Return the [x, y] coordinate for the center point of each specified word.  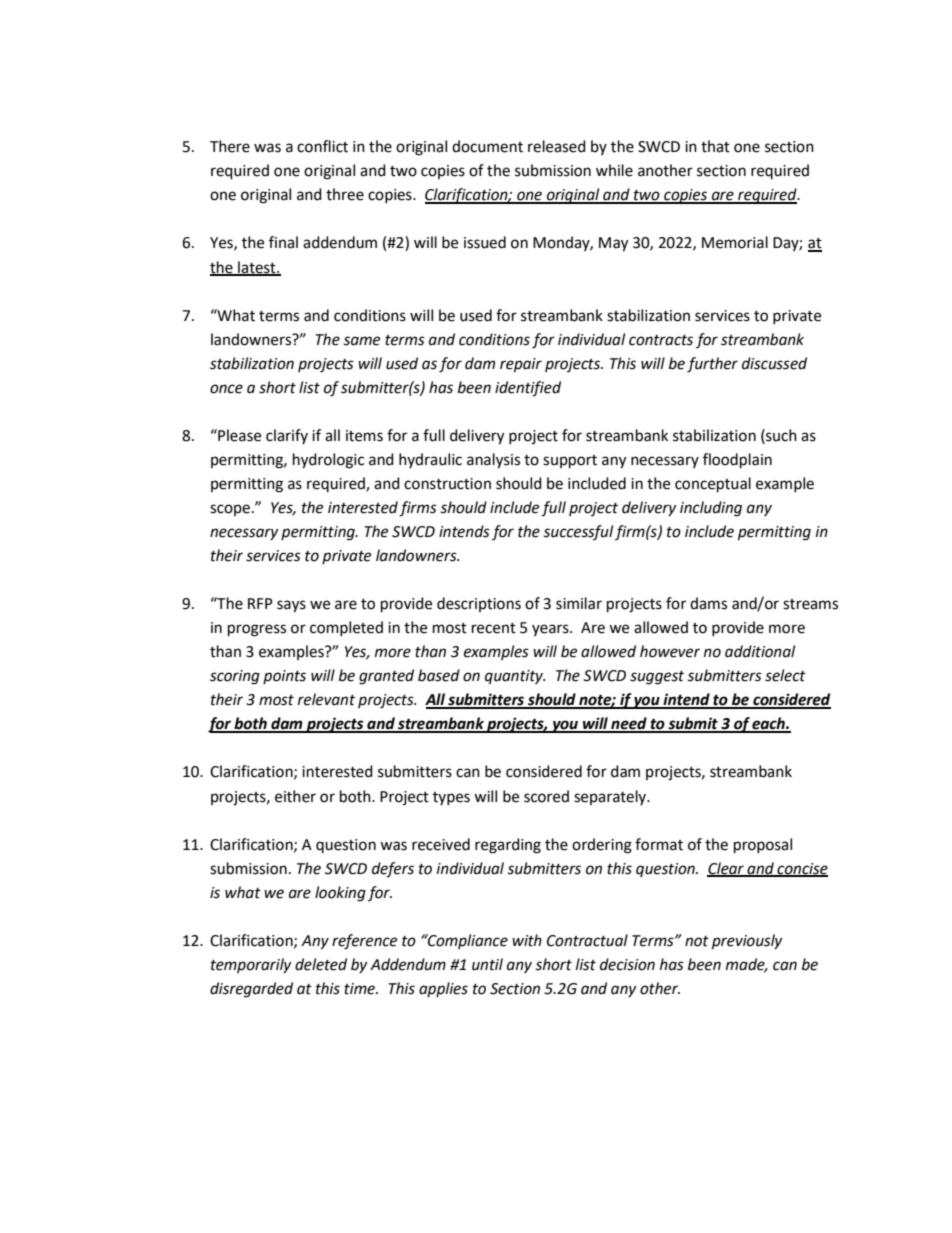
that [715, 146]
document [487, 146]
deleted [321, 964]
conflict [322, 146]
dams [708, 603]
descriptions [479, 604]
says [291, 606]
